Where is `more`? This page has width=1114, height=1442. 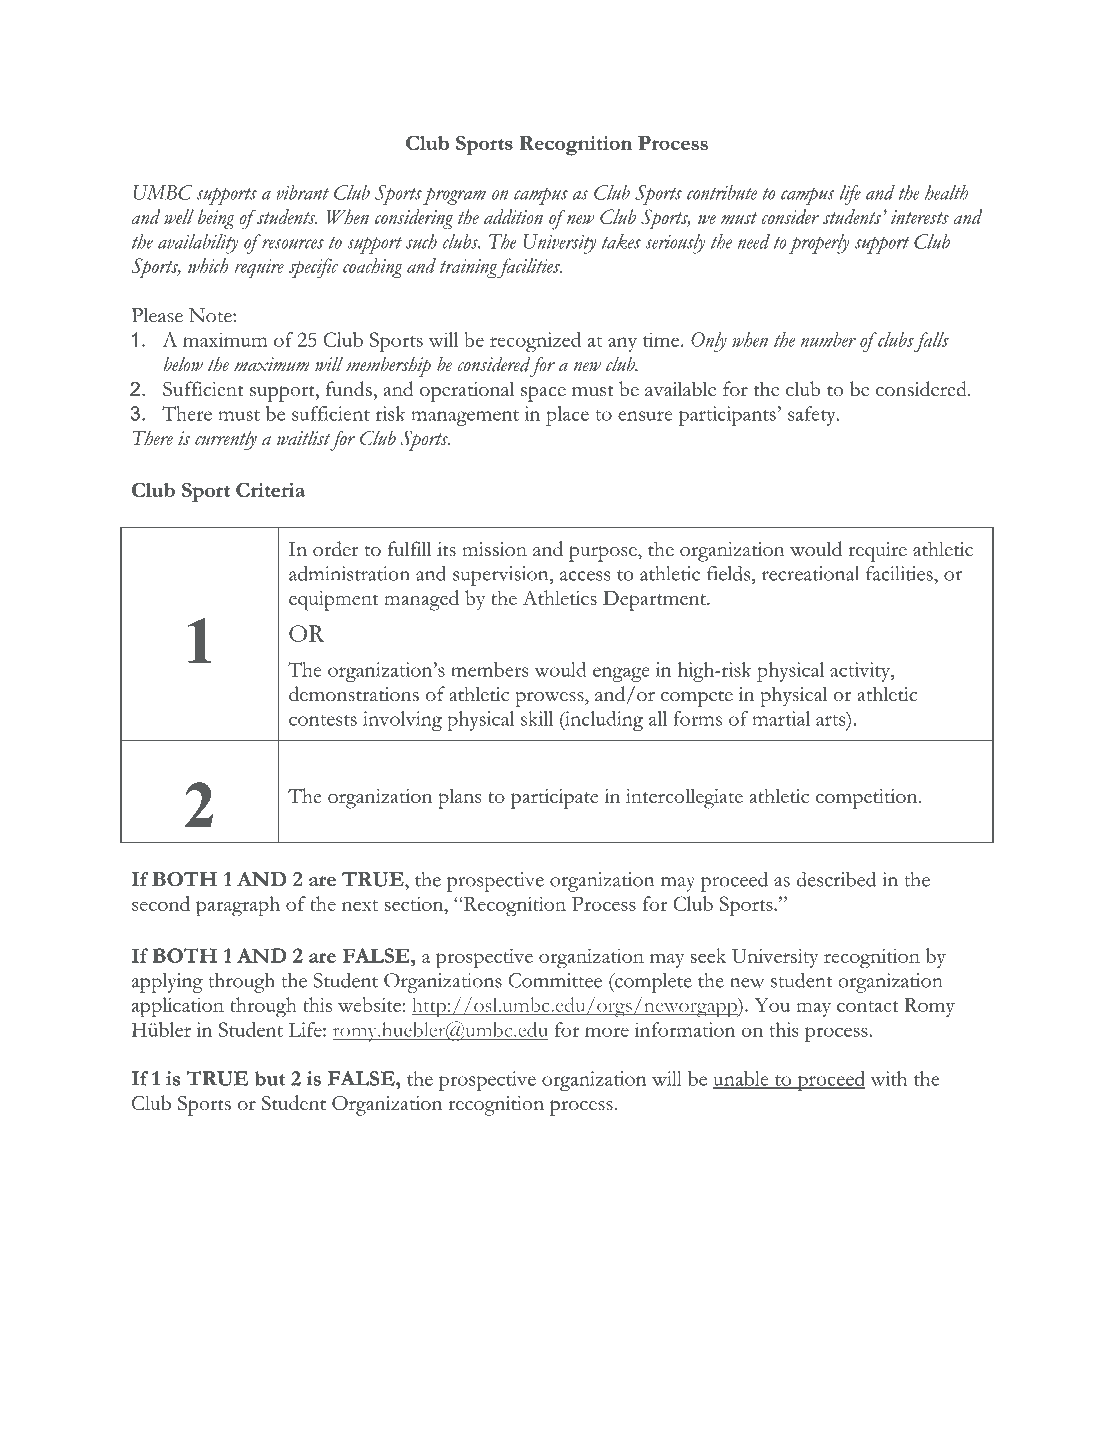 more is located at coordinates (607, 1032).
